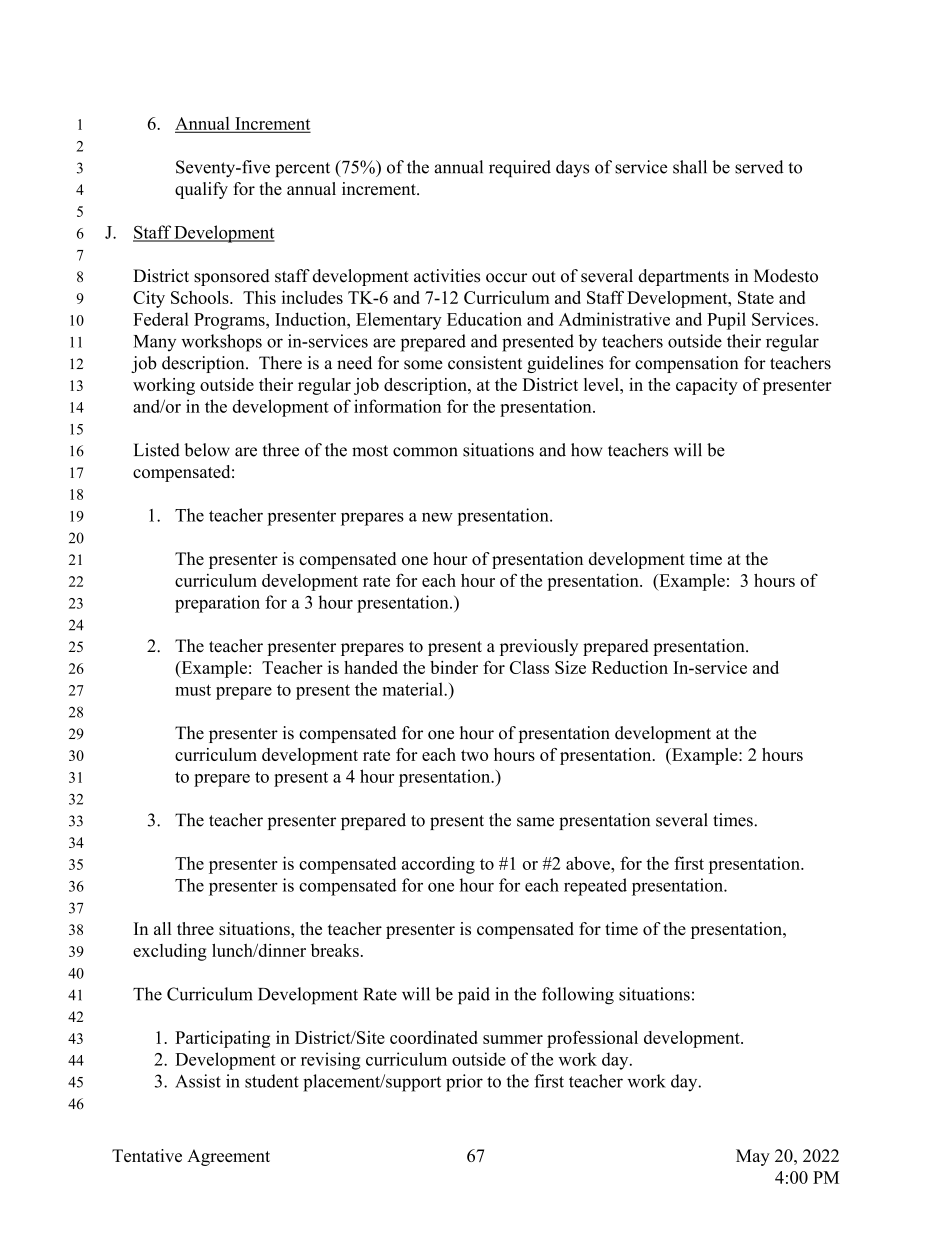 The width and height of the screenshot is (952, 1233). I want to click on compensation, so click(686, 364).
